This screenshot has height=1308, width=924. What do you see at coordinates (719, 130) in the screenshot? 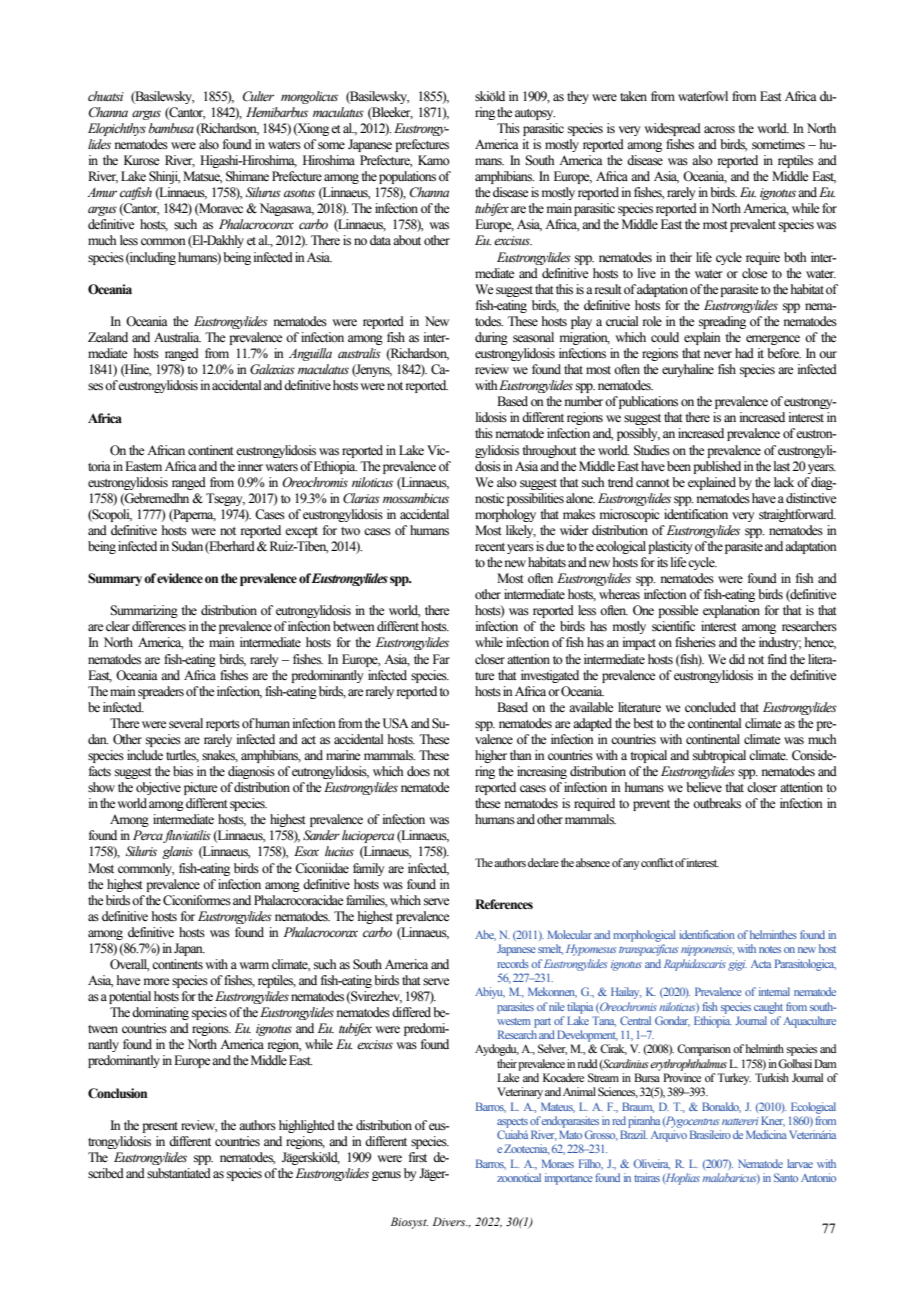
I see `across` at bounding box center [719, 130].
